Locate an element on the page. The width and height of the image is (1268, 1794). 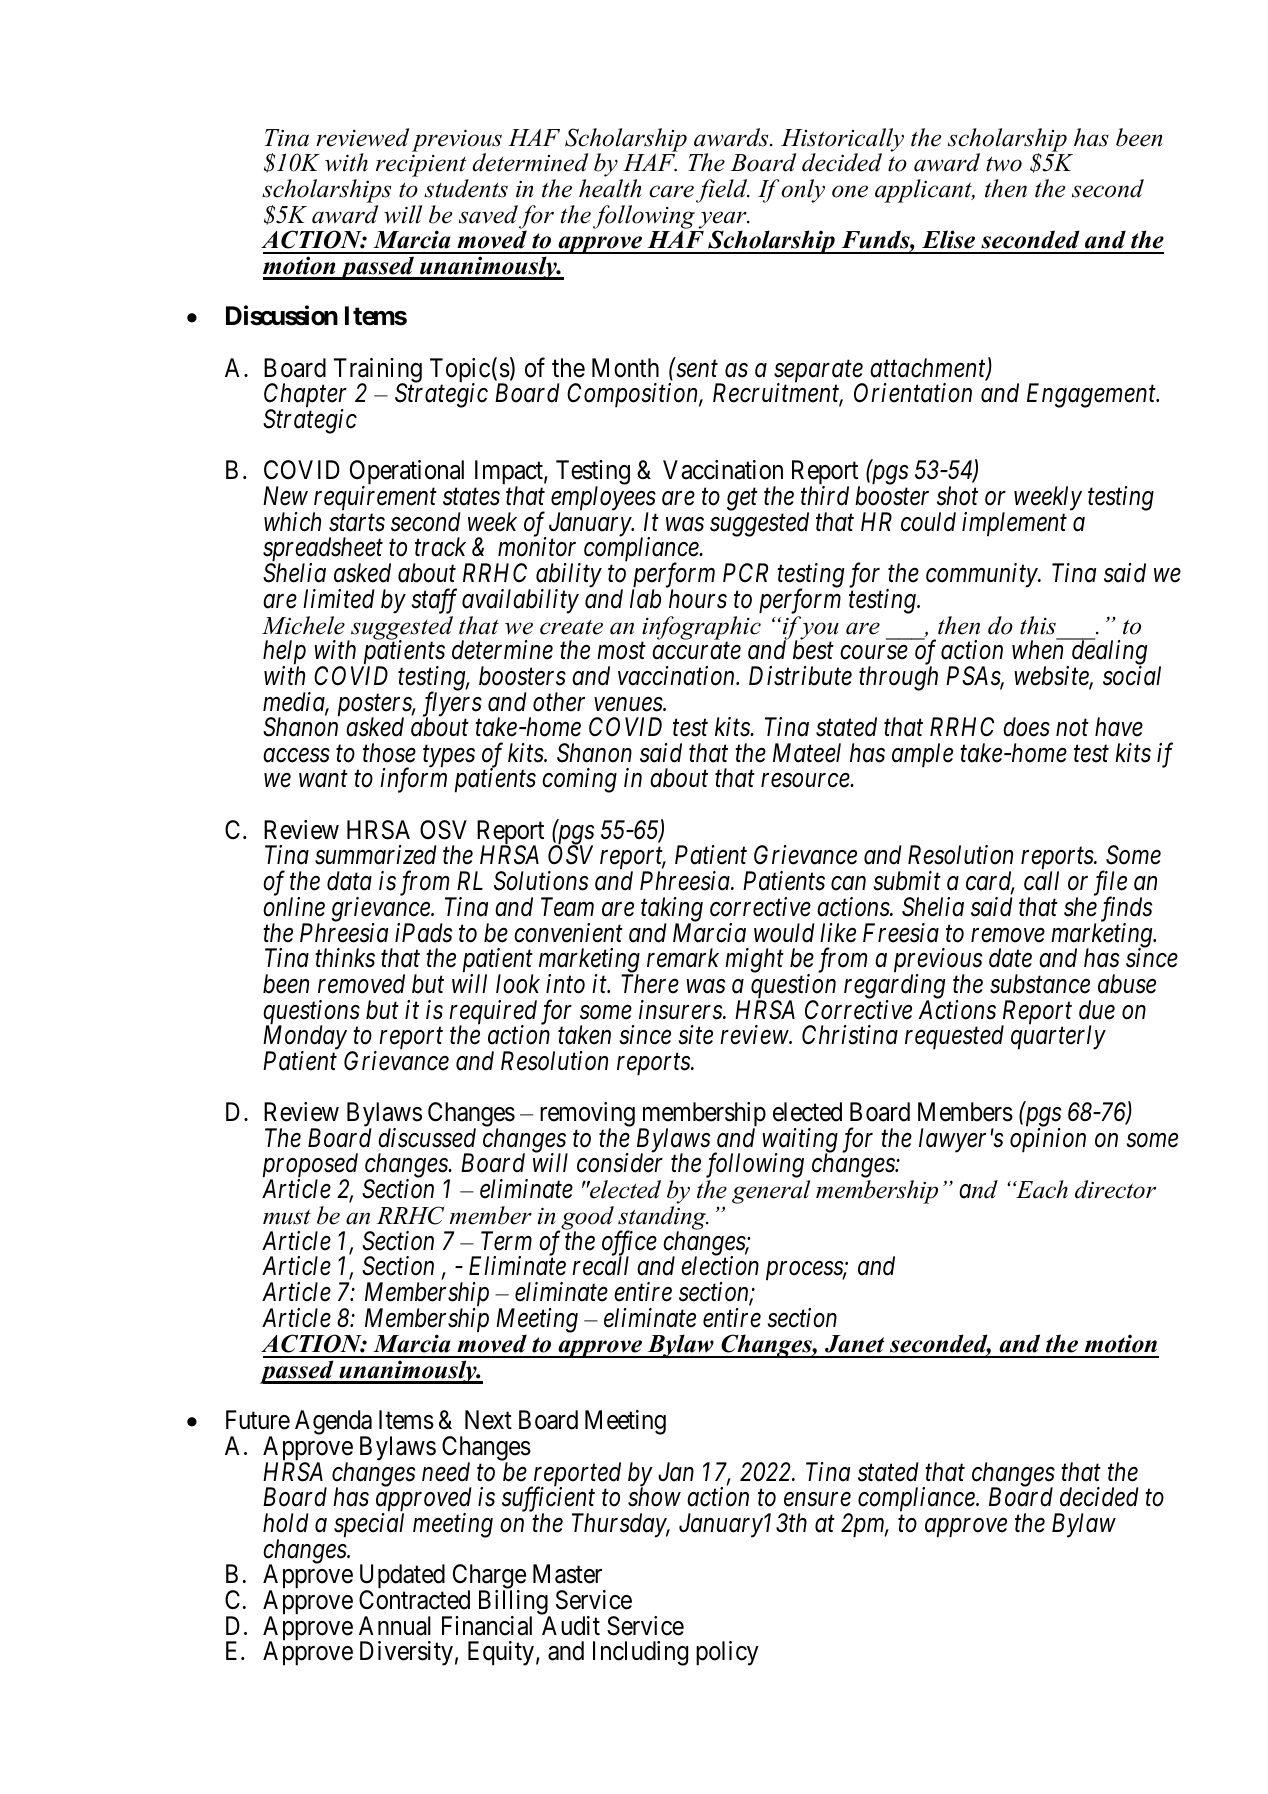
two is located at coordinates (1004, 164).
